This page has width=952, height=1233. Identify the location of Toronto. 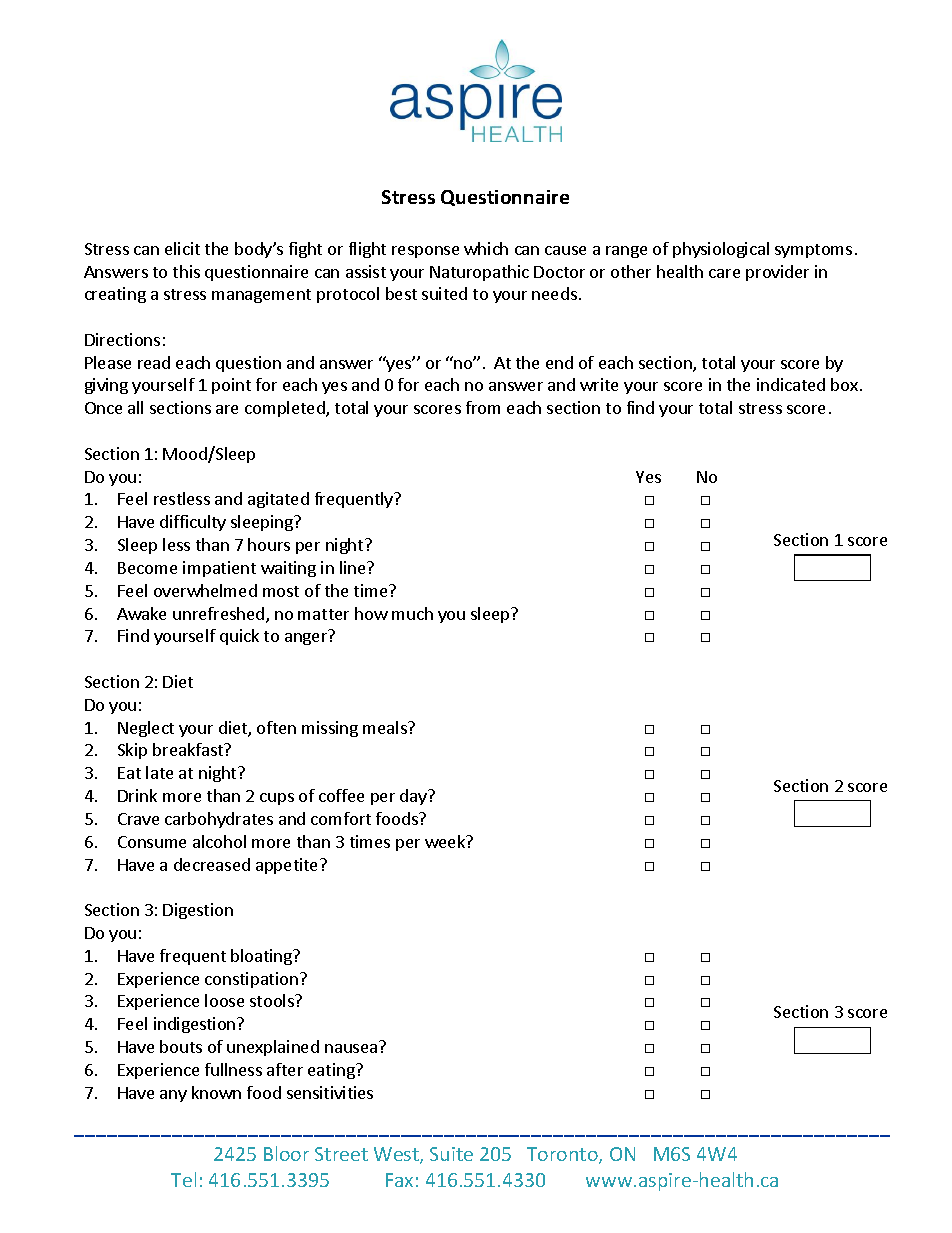
(563, 1155).
